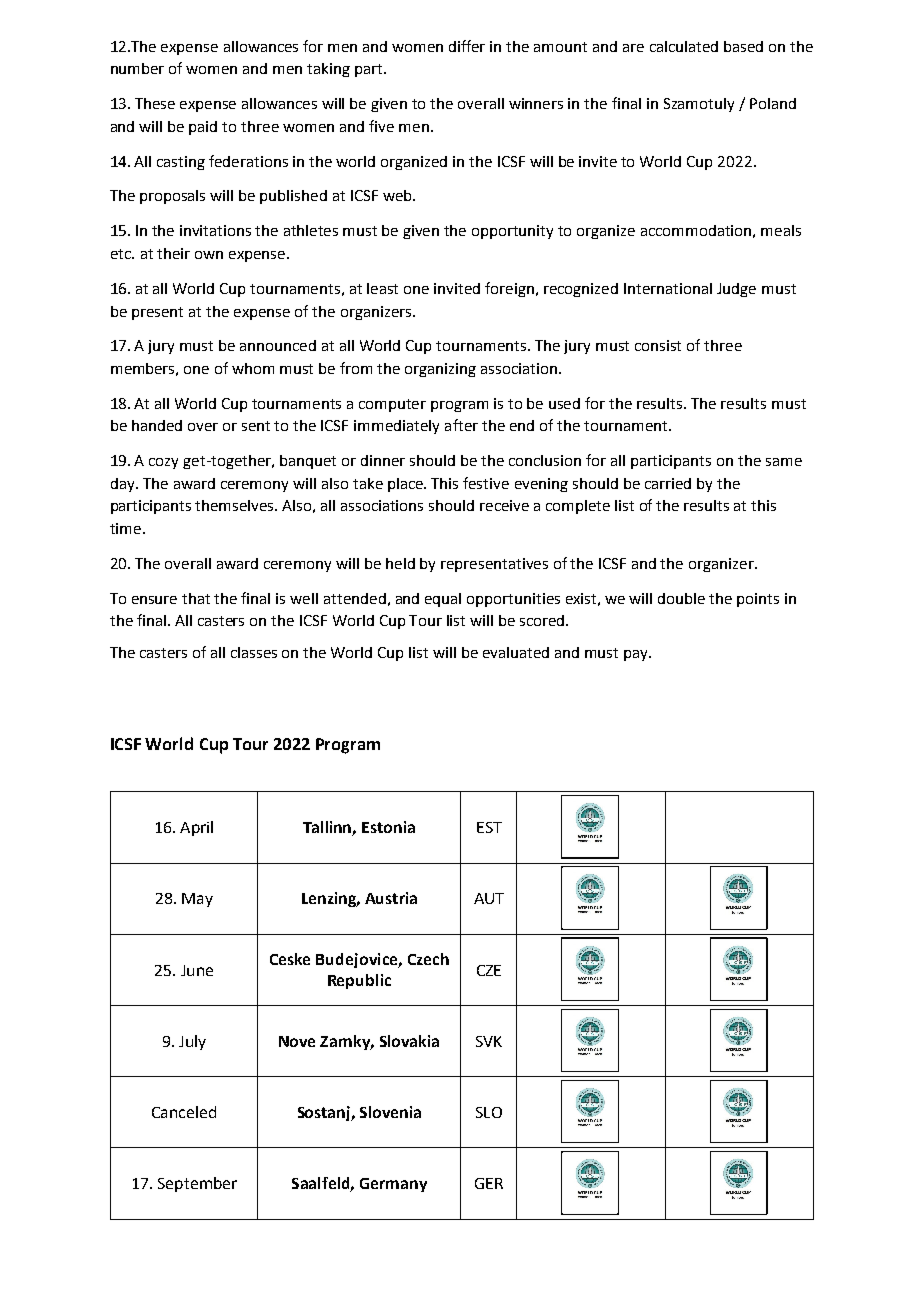 Image resolution: width=924 pixels, height=1308 pixels. I want to click on after, so click(461, 425).
